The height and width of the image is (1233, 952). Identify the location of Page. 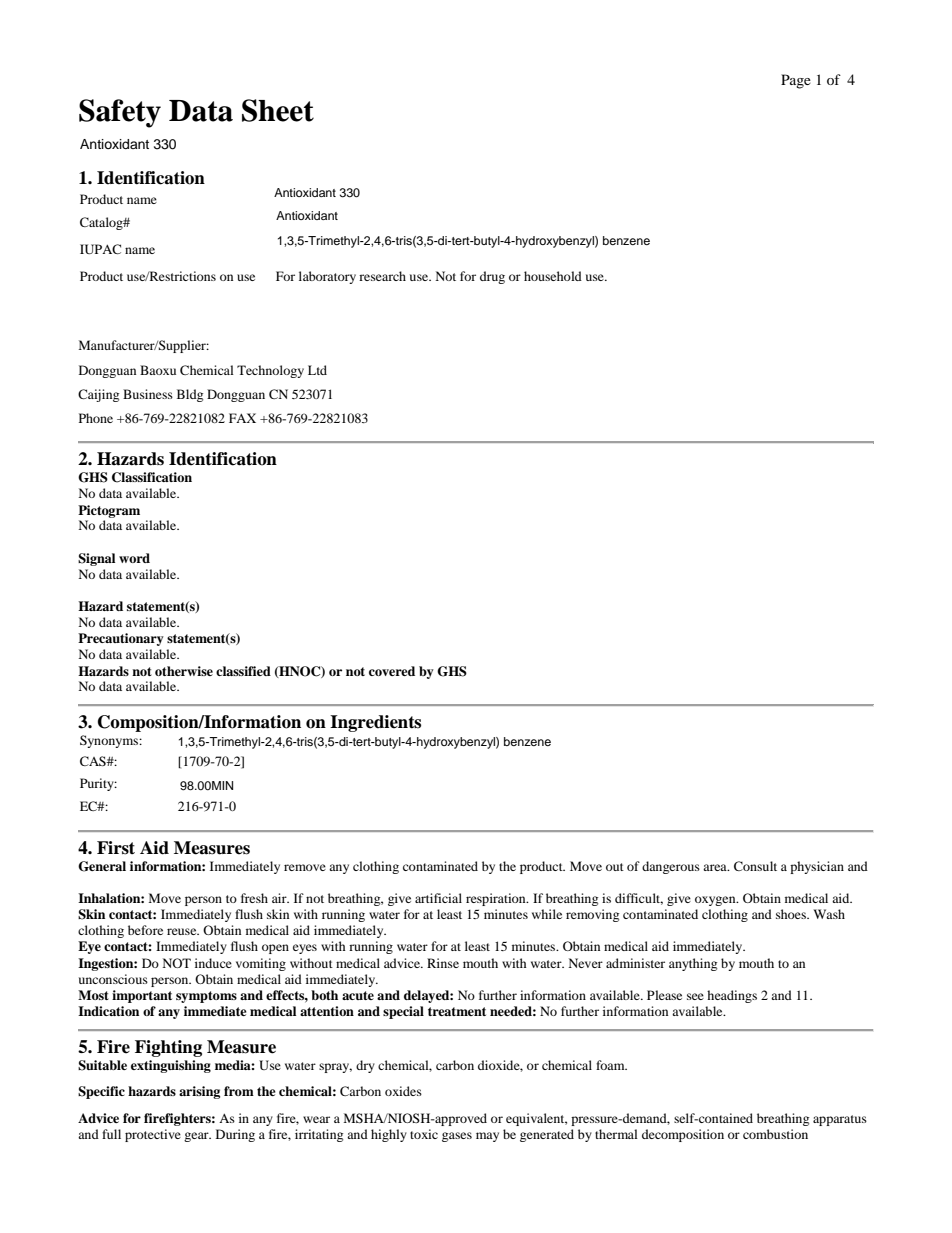
(796, 81).
